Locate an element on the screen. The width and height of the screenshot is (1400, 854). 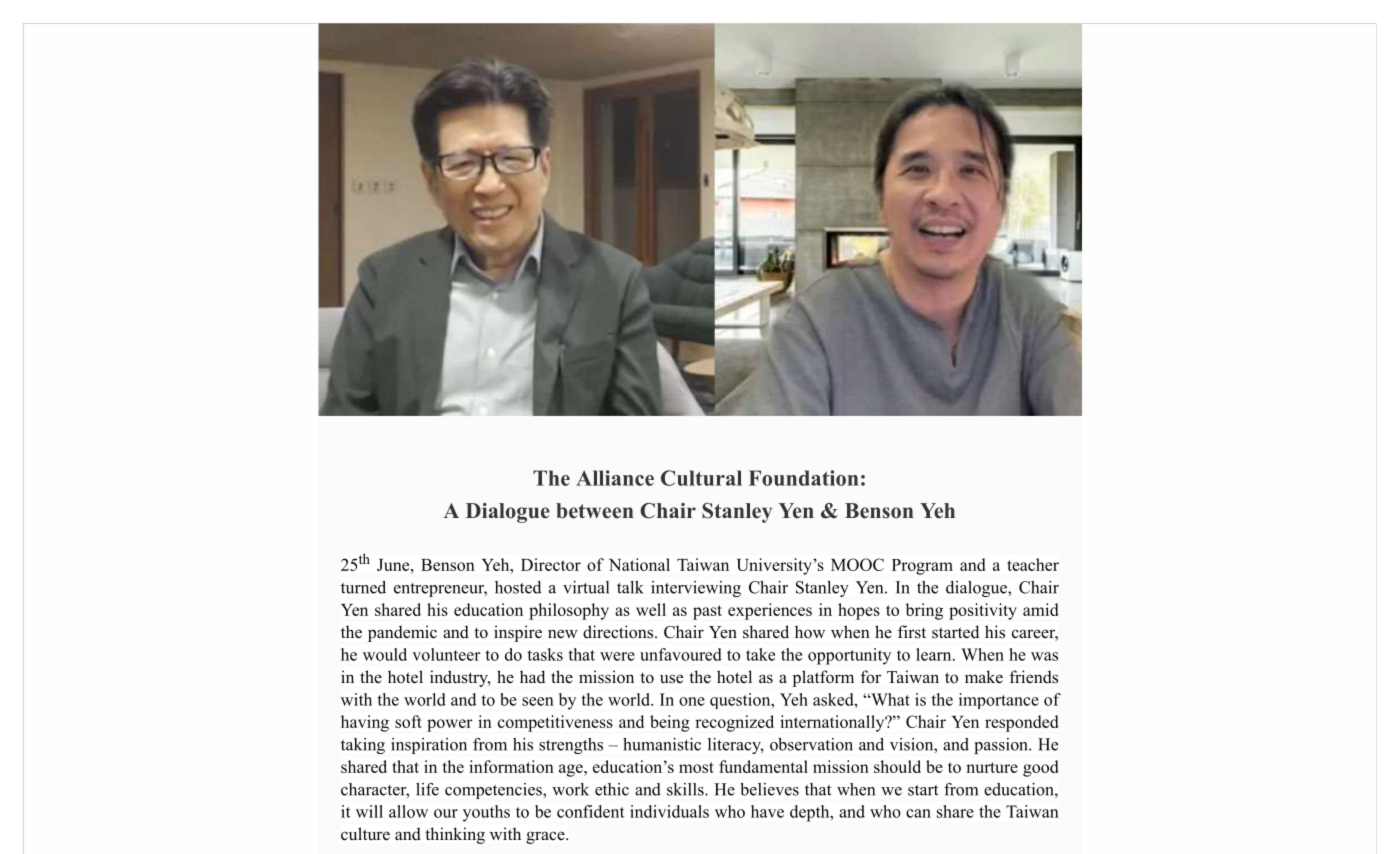
between is located at coordinates (595, 511).
